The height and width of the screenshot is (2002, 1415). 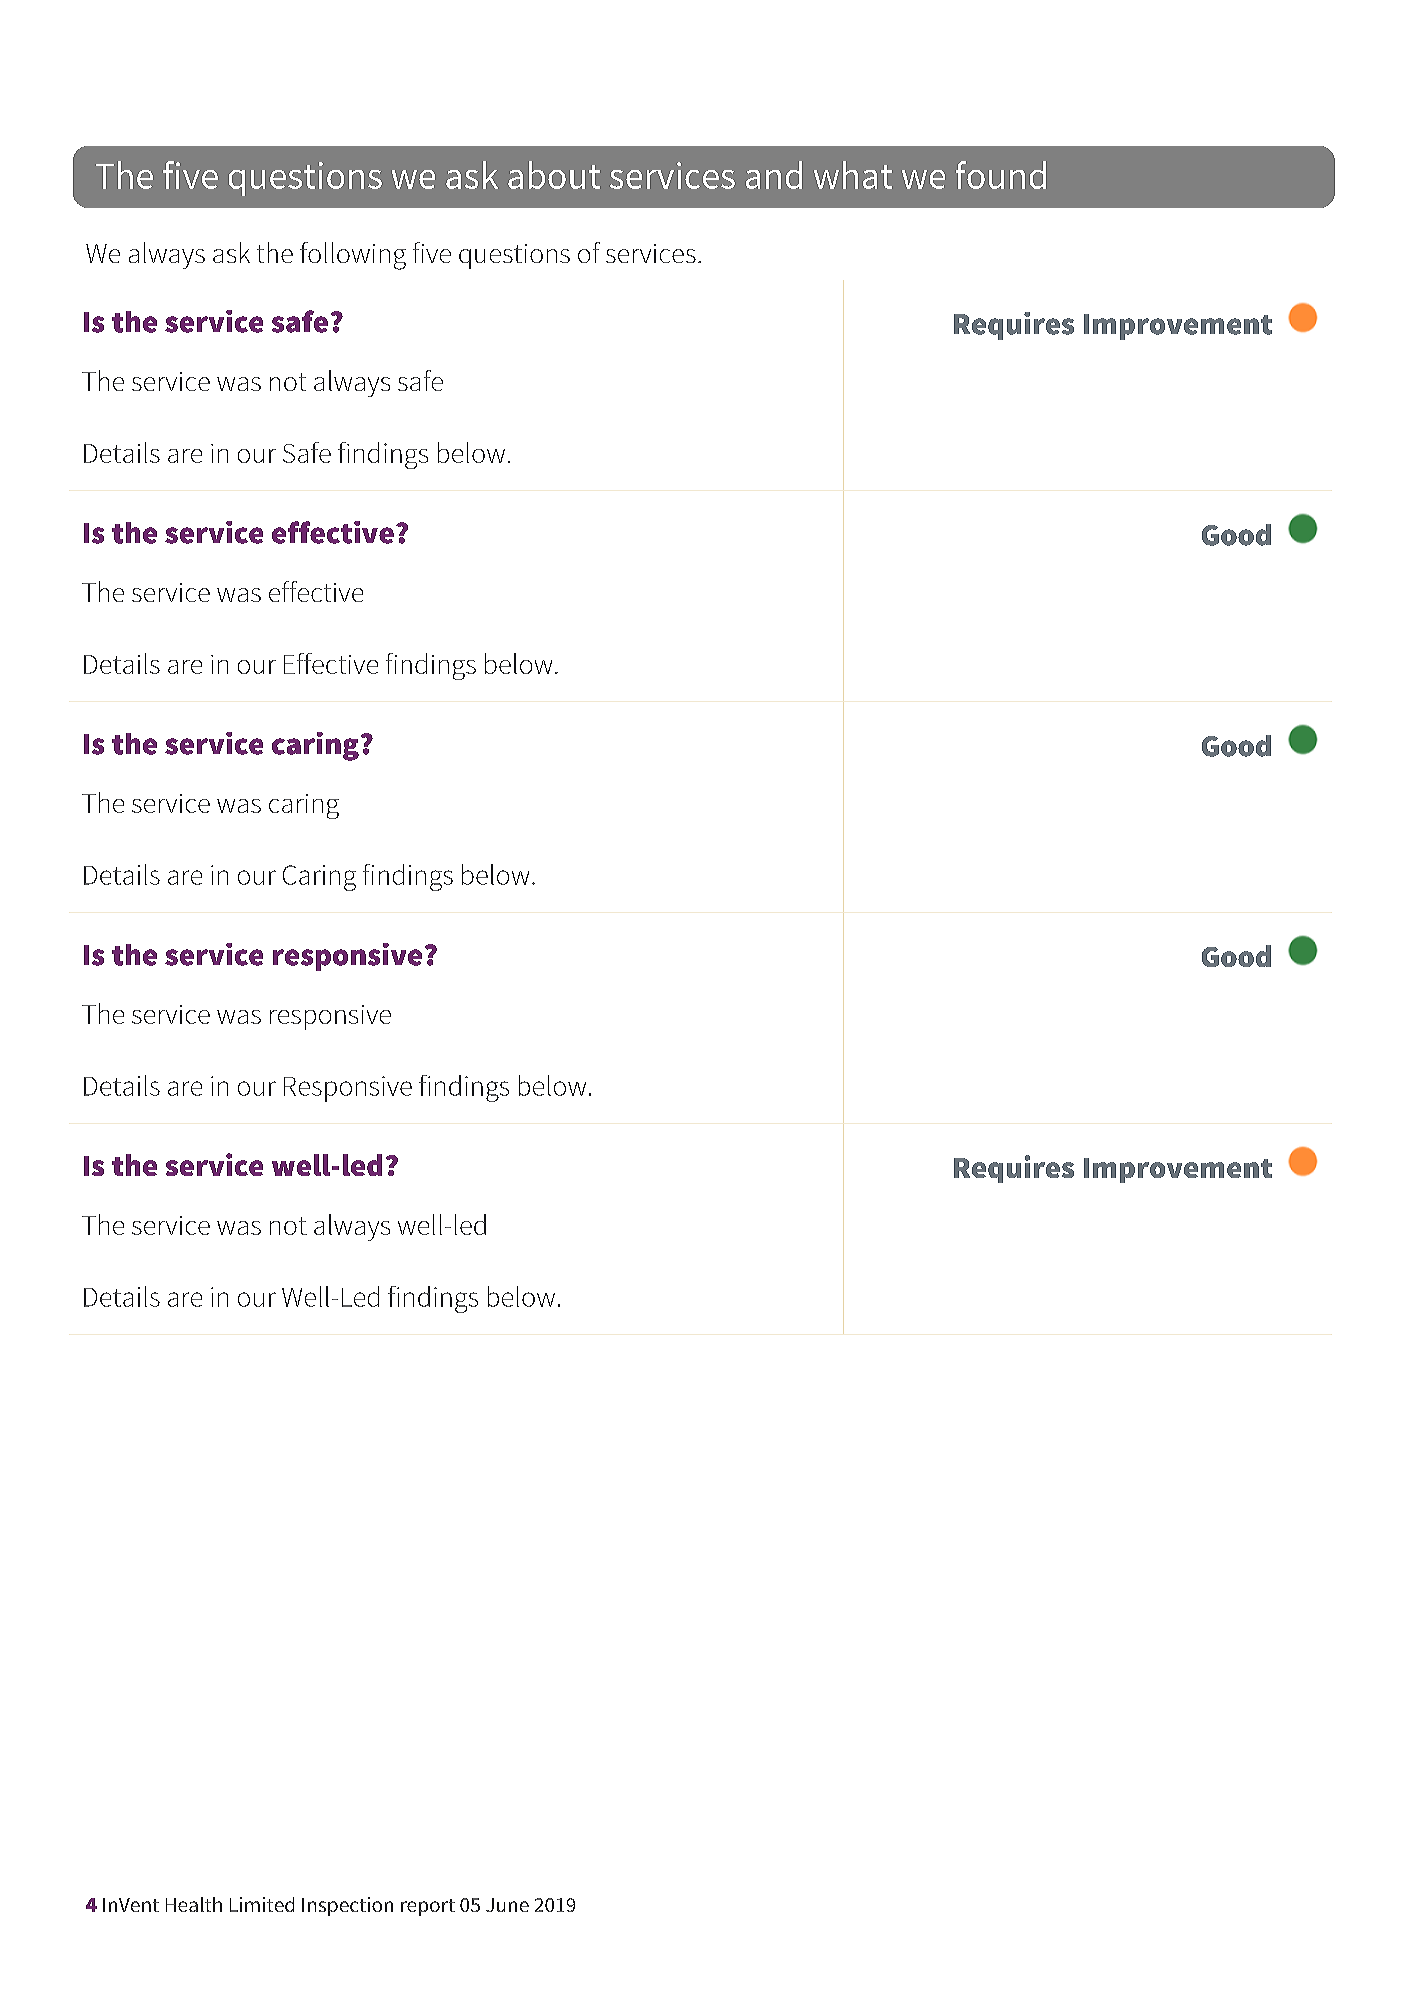 What do you see at coordinates (507, 1905) in the screenshot?
I see `June` at bounding box center [507, 1905].
